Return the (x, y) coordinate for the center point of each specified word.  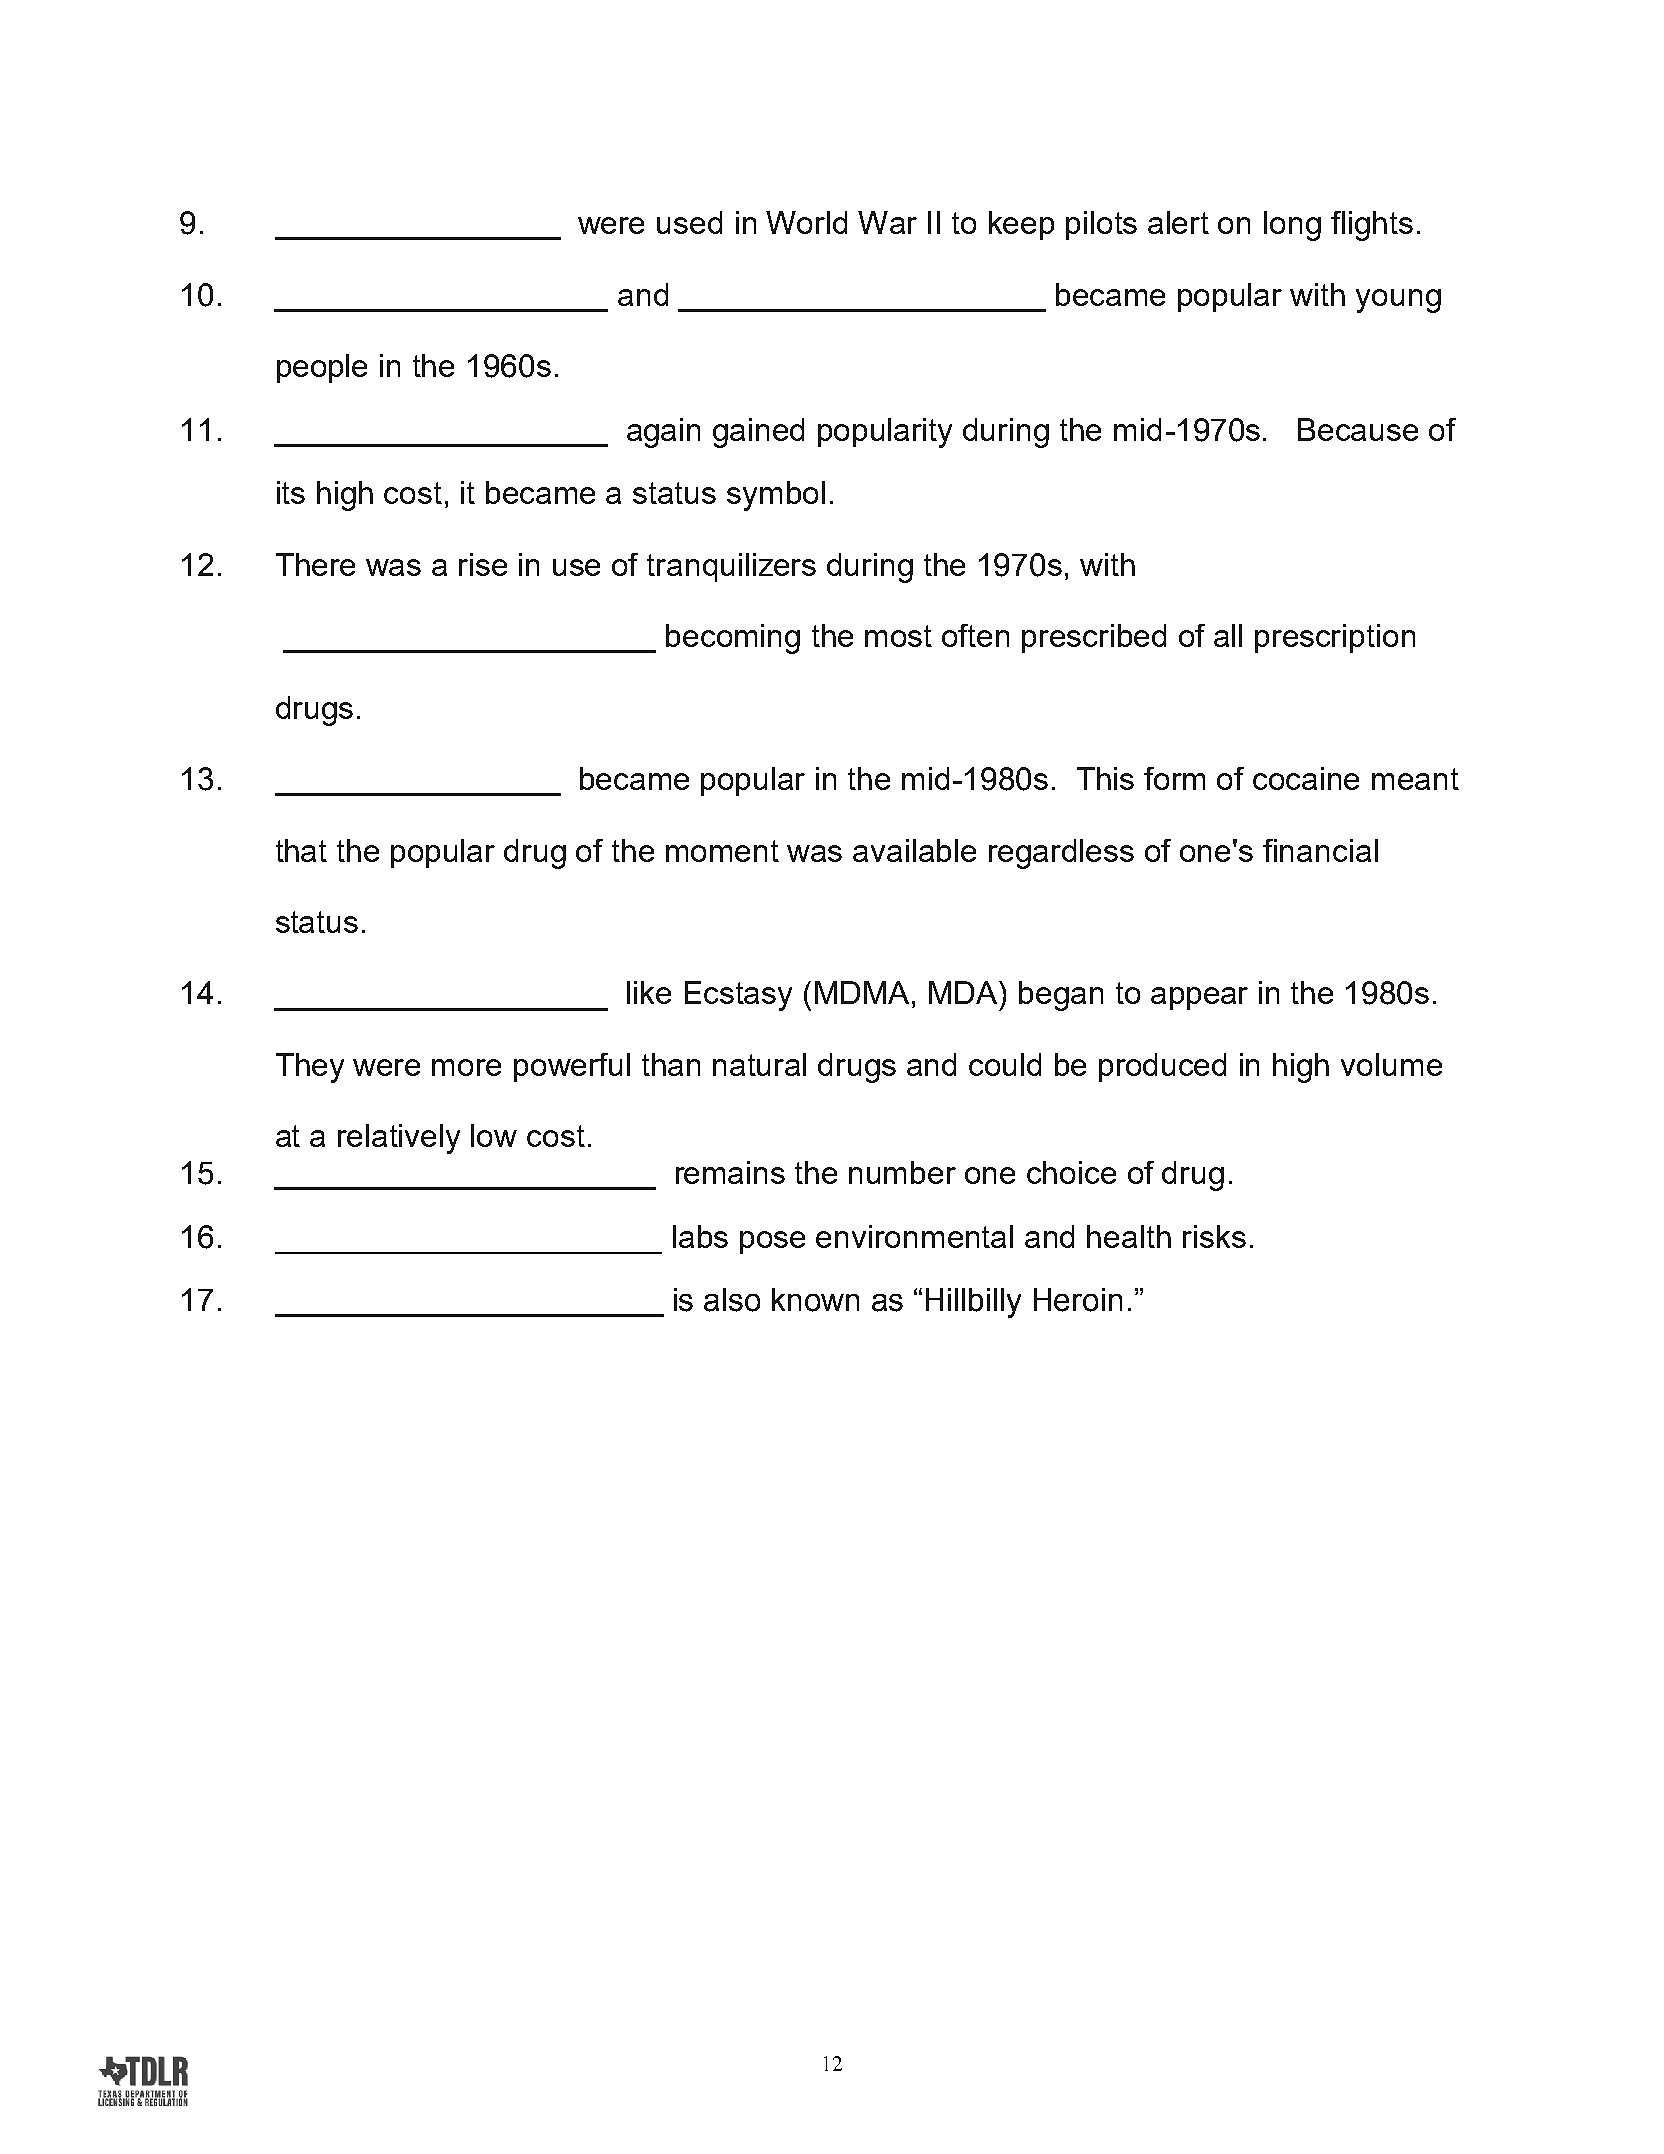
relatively (399, 1139)
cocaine (1306, 778)
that (301, 850)
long (1292, 226)
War (887, 222)
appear (1199, 998)
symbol (776, 496)
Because (1358, 429)
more (466, 1067)
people (322, 368)
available (914, 850)
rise (483, 564)
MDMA (862, 992)
